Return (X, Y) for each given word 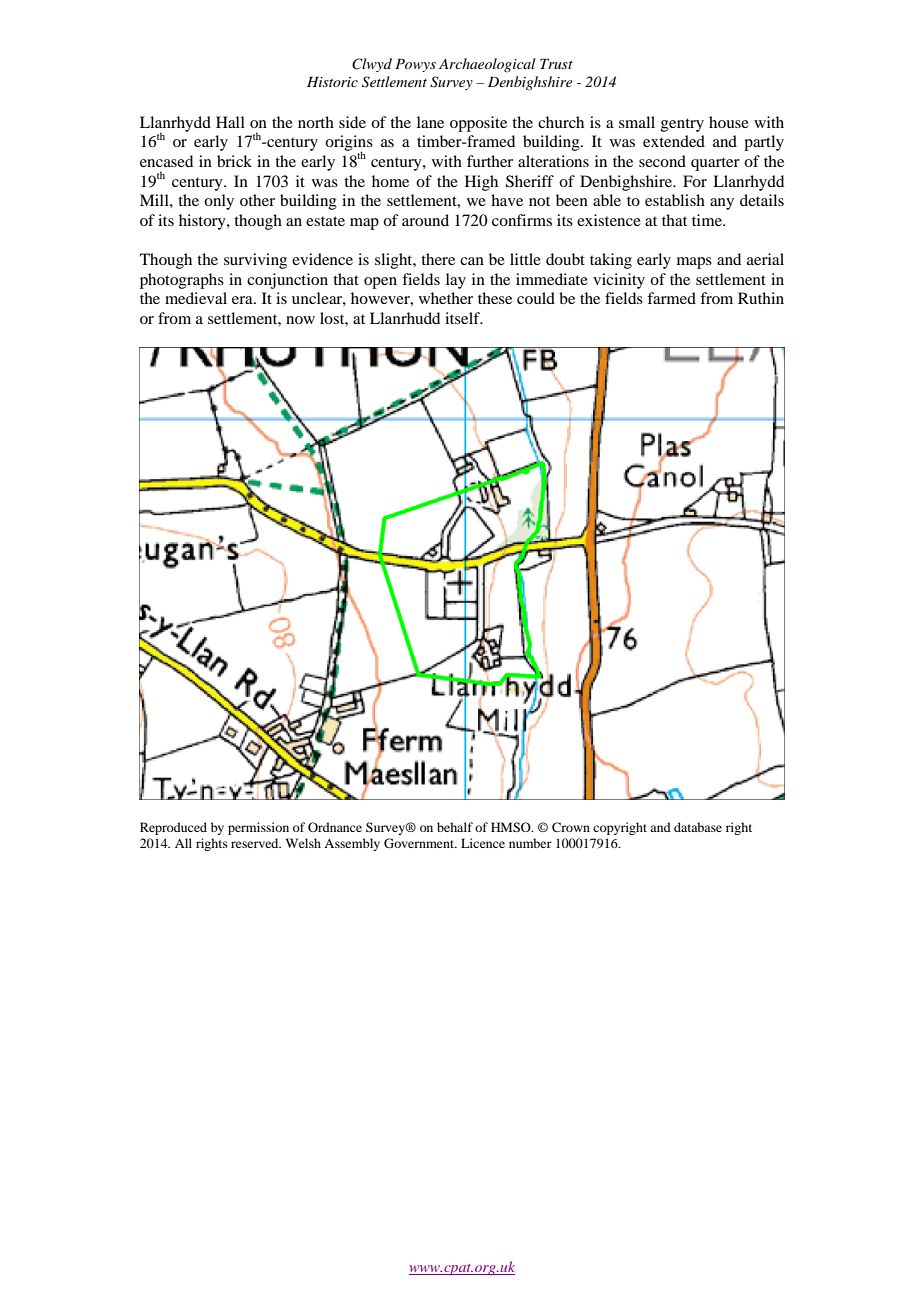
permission (258, 828)
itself (464, 318)
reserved (256, 843)
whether (446, 298)
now (300, 320)
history (203, 222)
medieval (196, 298)
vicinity (619, 281)
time (708, 220)
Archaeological (487, 65)
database (698, 827)
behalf (455, 827)
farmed (671, 298)
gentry (682, 125)
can (472, 261)
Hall (230, 122)
